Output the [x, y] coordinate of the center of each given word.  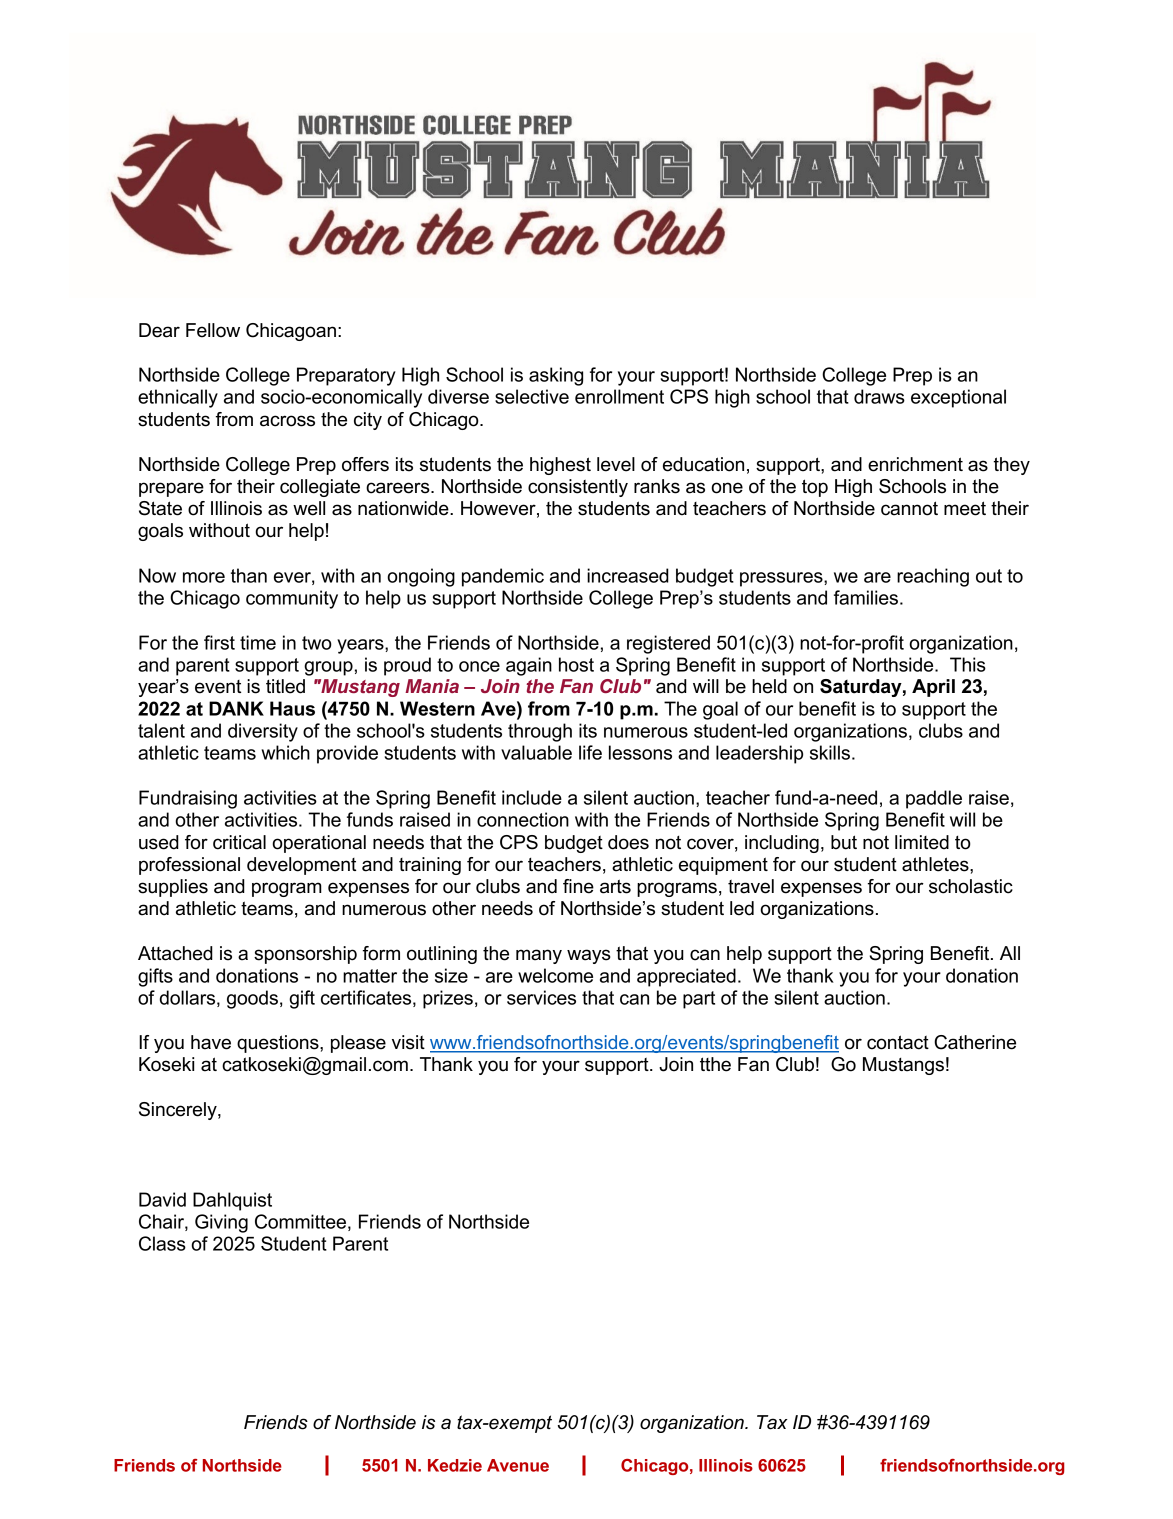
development [301, 866]
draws [879, 396]
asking [556, 376]
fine [578, 886]
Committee [300, 1221]
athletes [936, 864]
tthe [715, 1064]
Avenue [518, 1465]
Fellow [213, 330]
